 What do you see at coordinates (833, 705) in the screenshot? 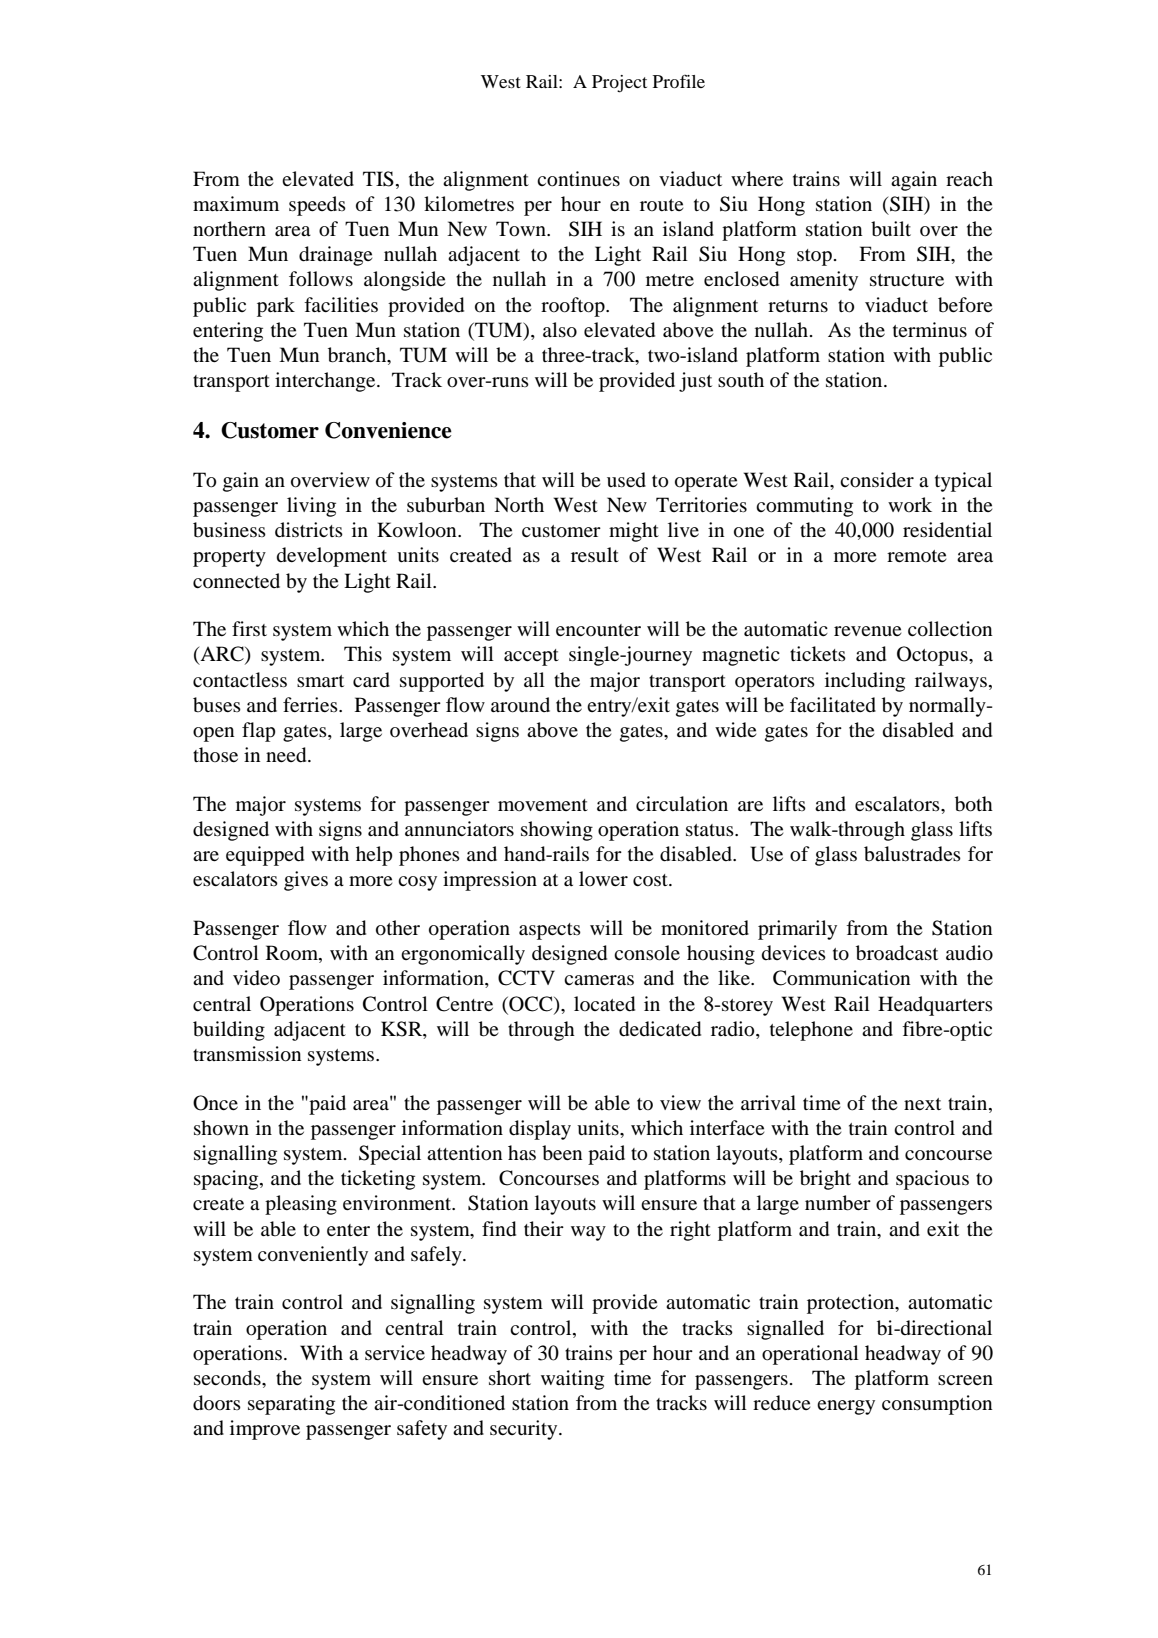
I see `facilitated` at bounding box center [833, 705].
